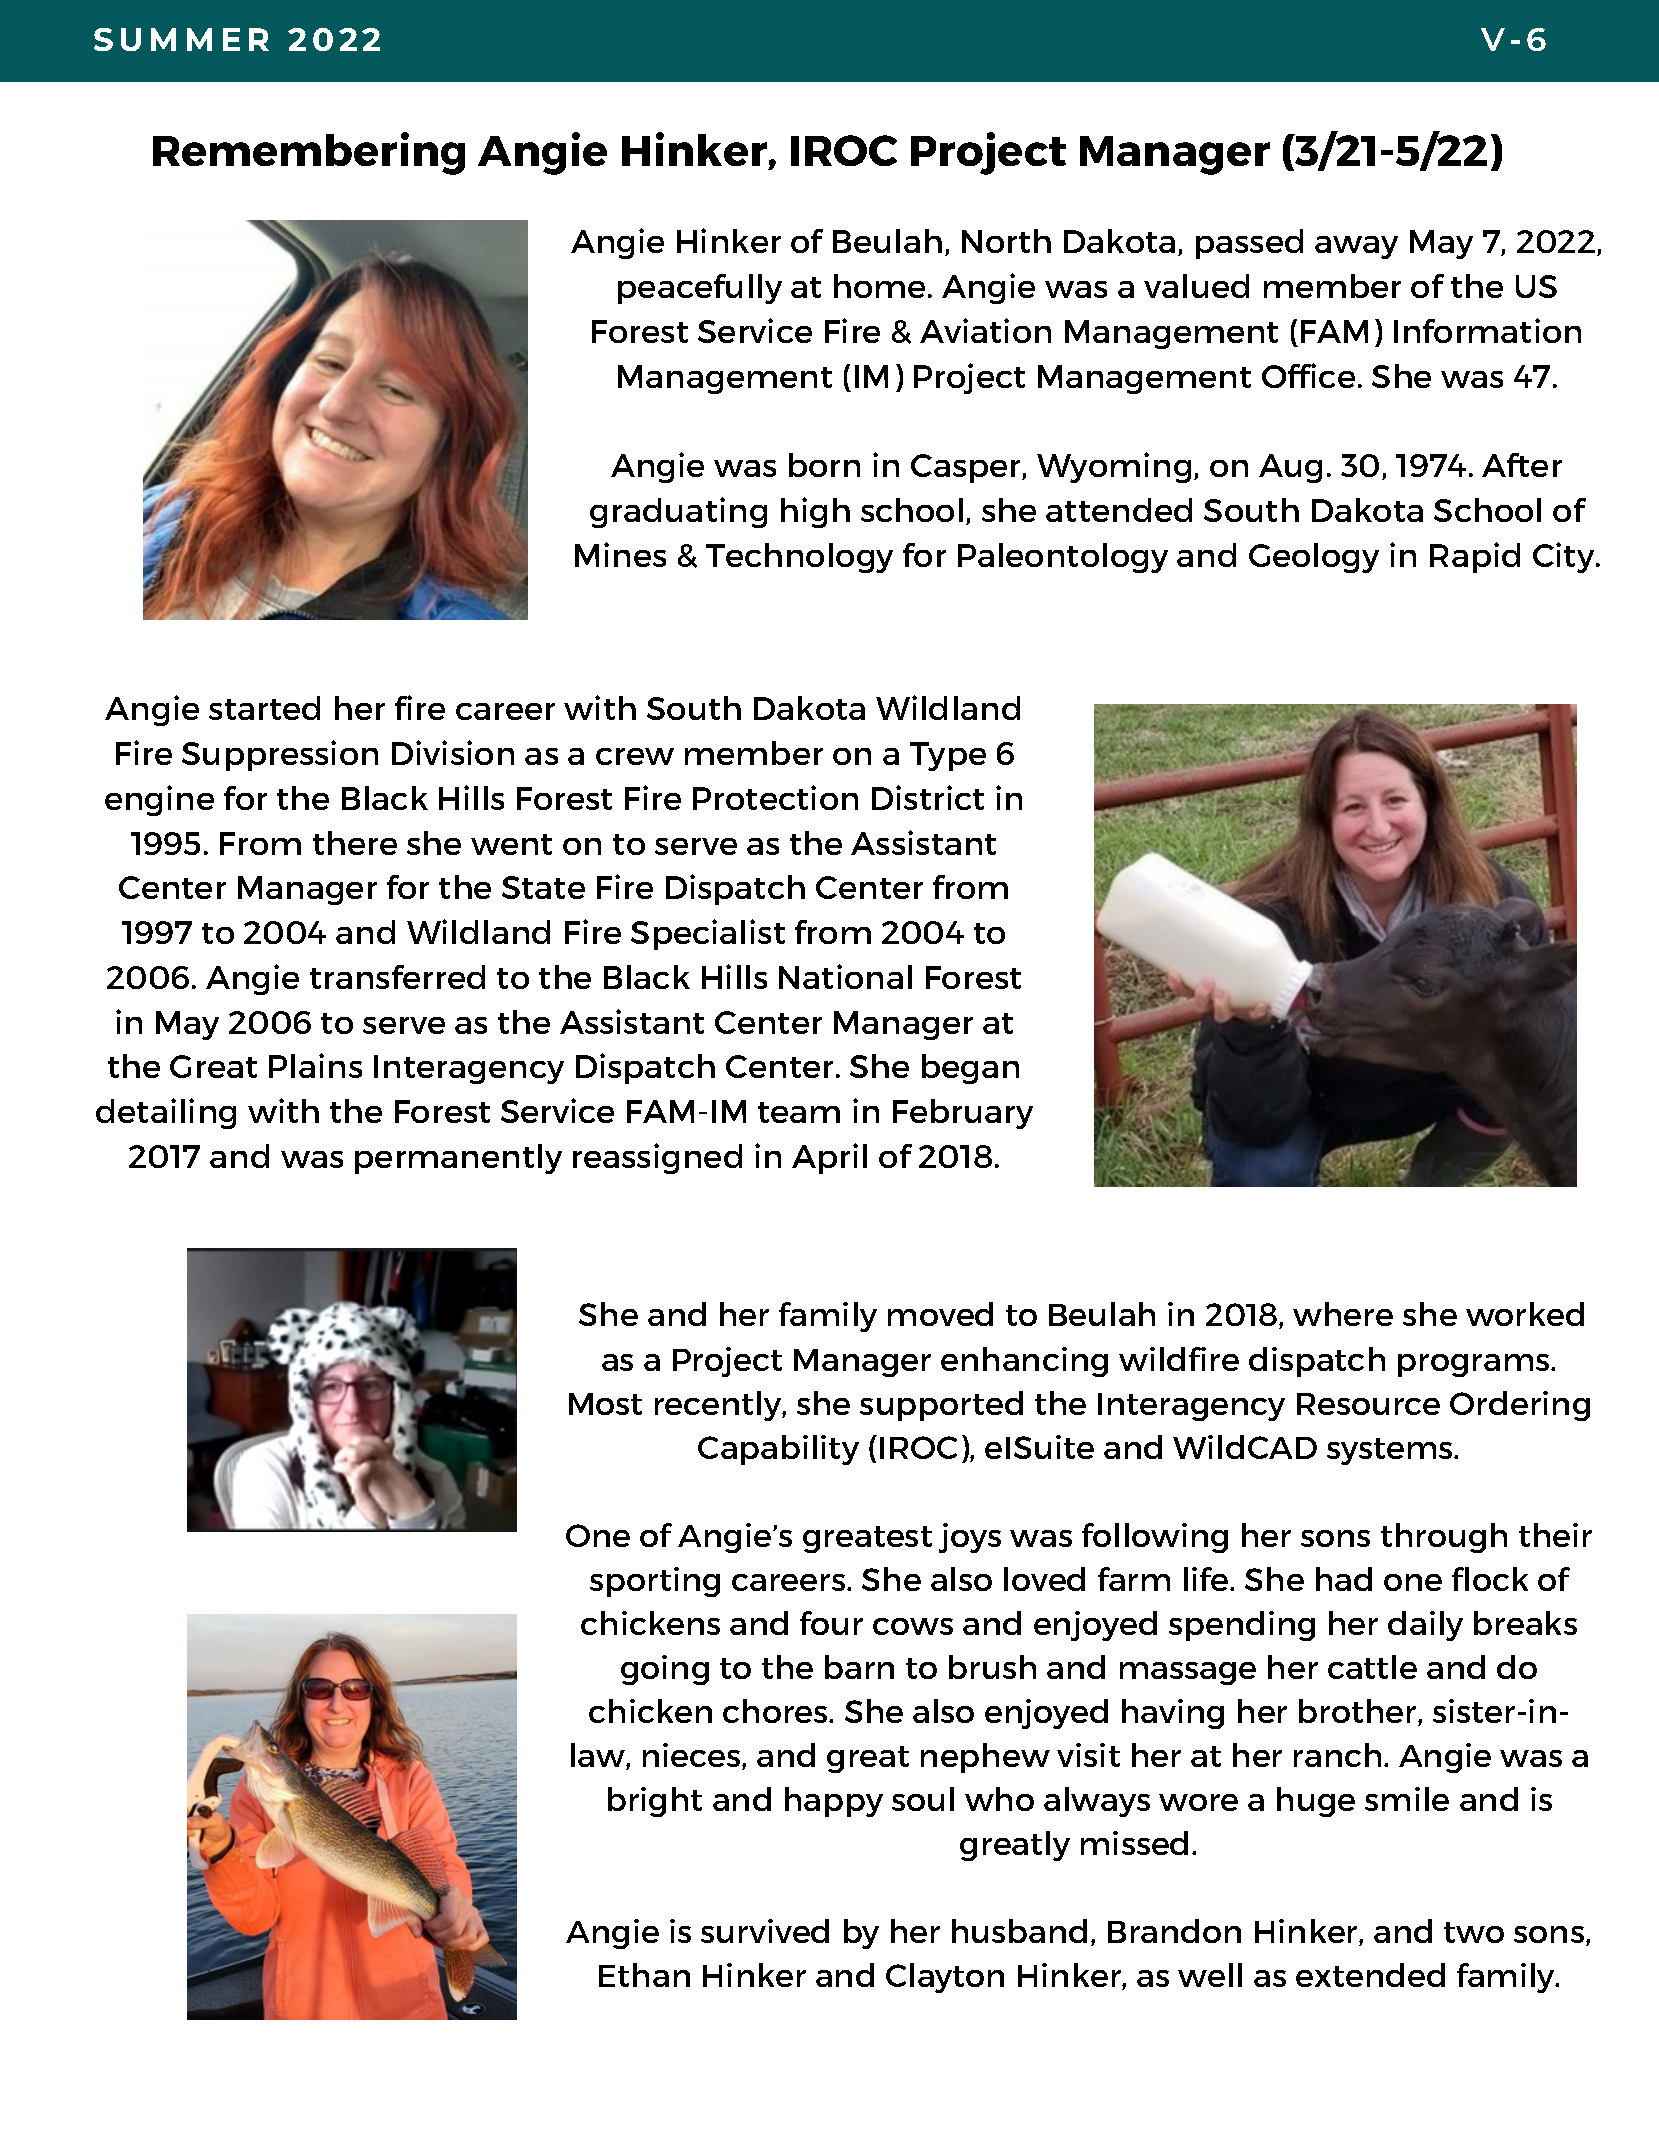  I want to click on survived, so click(765, 1931).
